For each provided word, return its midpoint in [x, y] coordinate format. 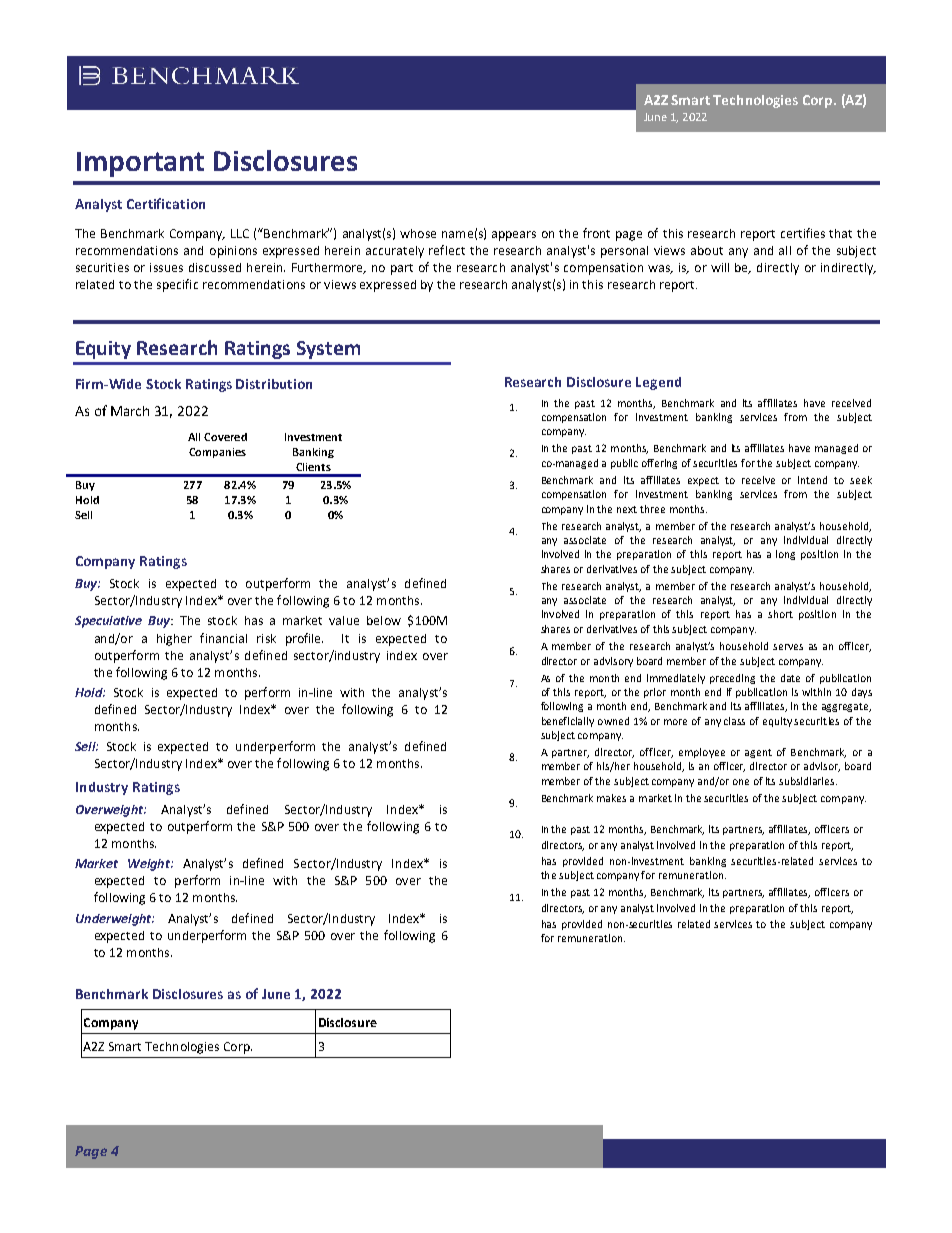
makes [611, 798]
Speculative [108, 622]
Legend [658, 383]
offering [659, 464]
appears [514, 236]
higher [174, 640]
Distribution [274, 384]
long [785, 555]
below [384, 620]
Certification [166, 203]
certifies [803, 233]
